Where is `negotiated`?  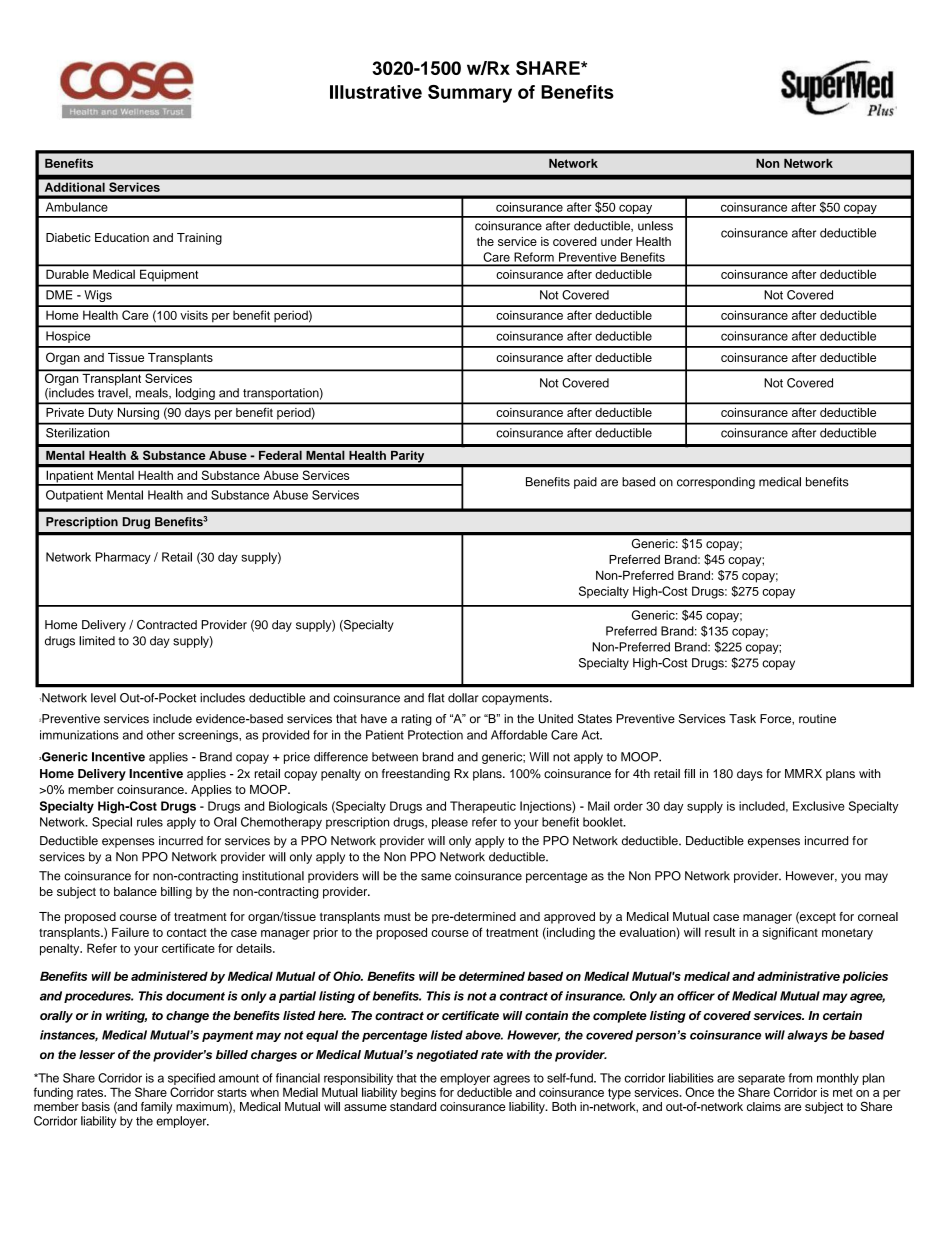
negotiated is located at coordinates (447, 1056).
